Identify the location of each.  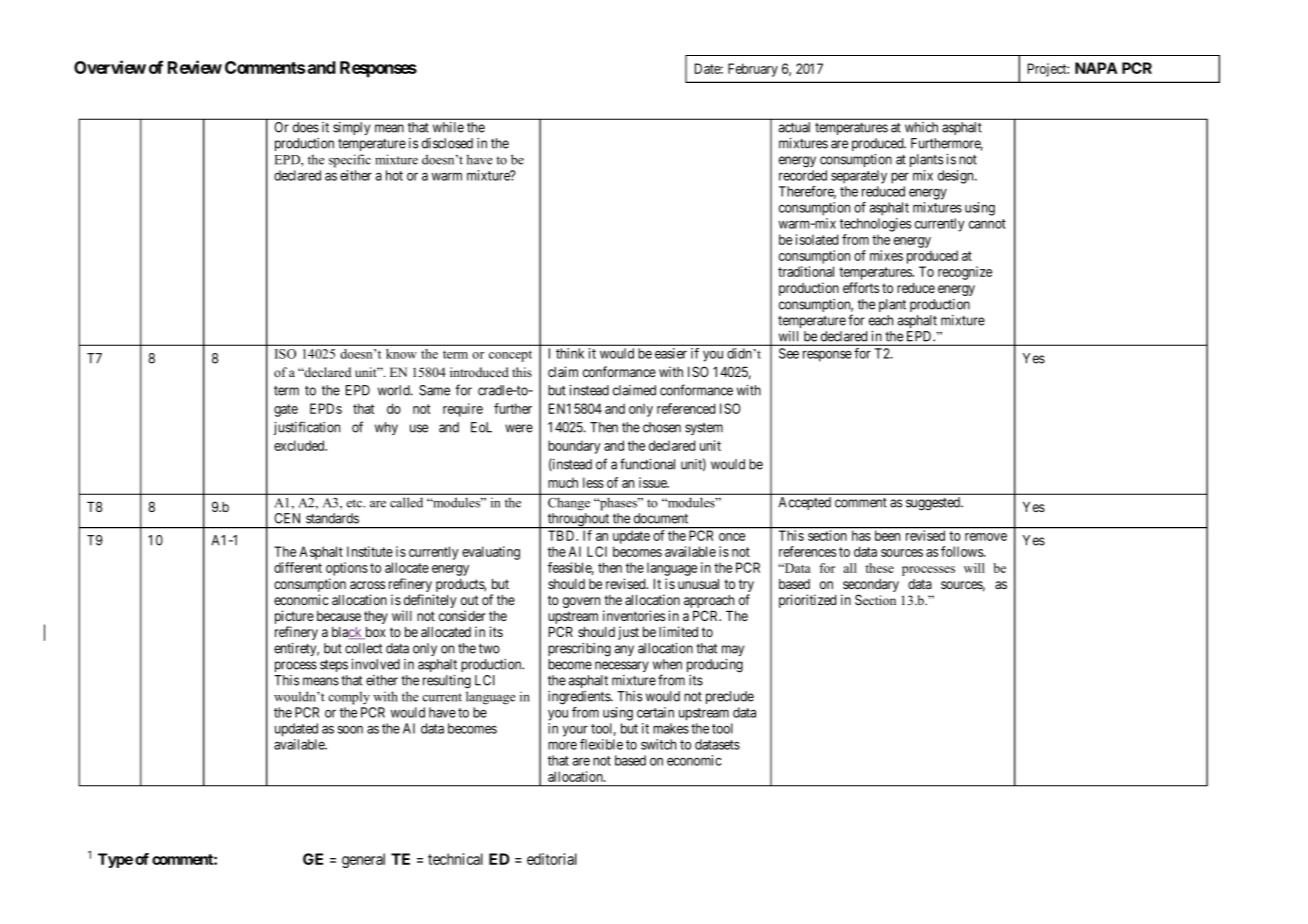
(881, 320).
